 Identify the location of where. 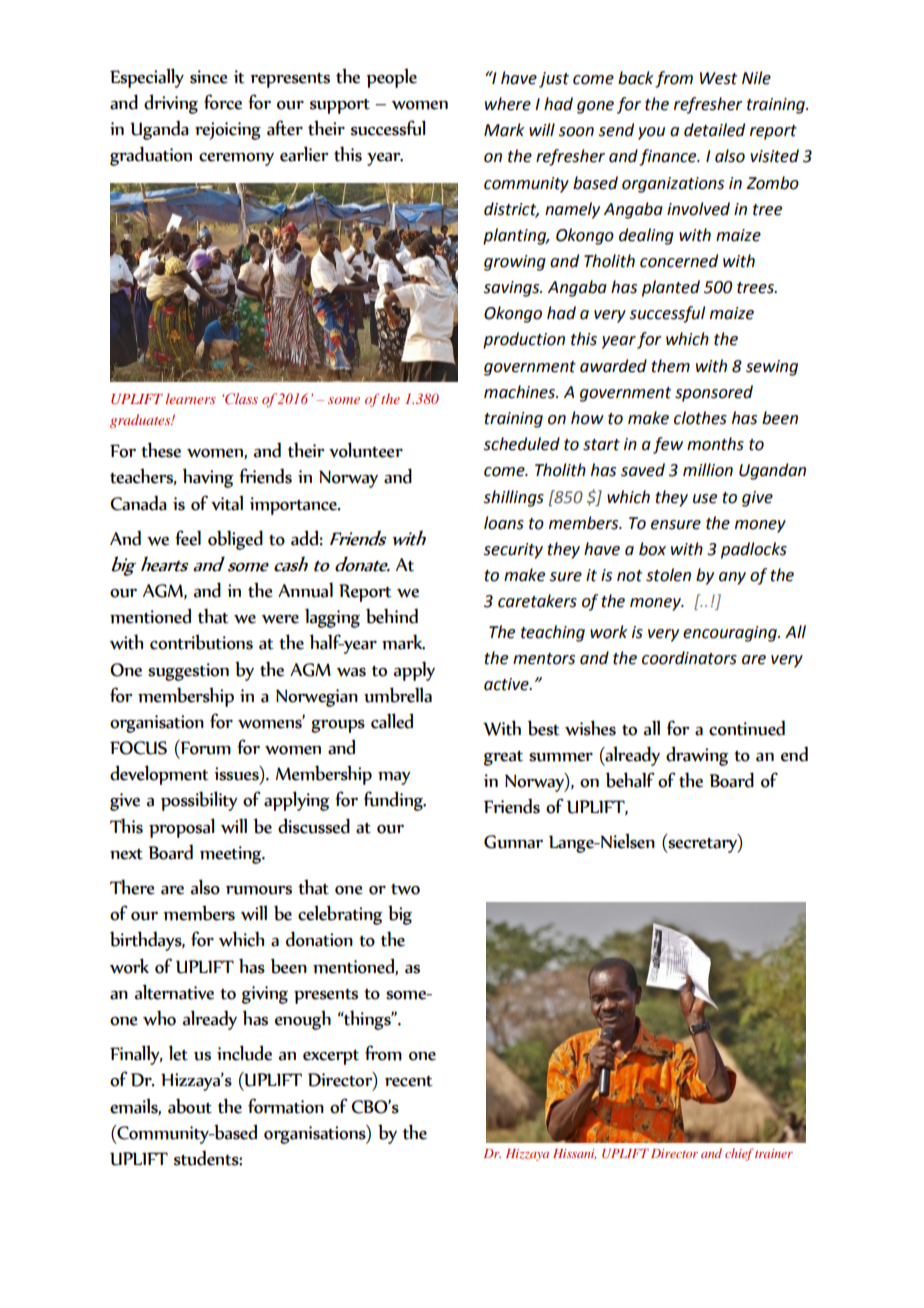
(508, 104).
